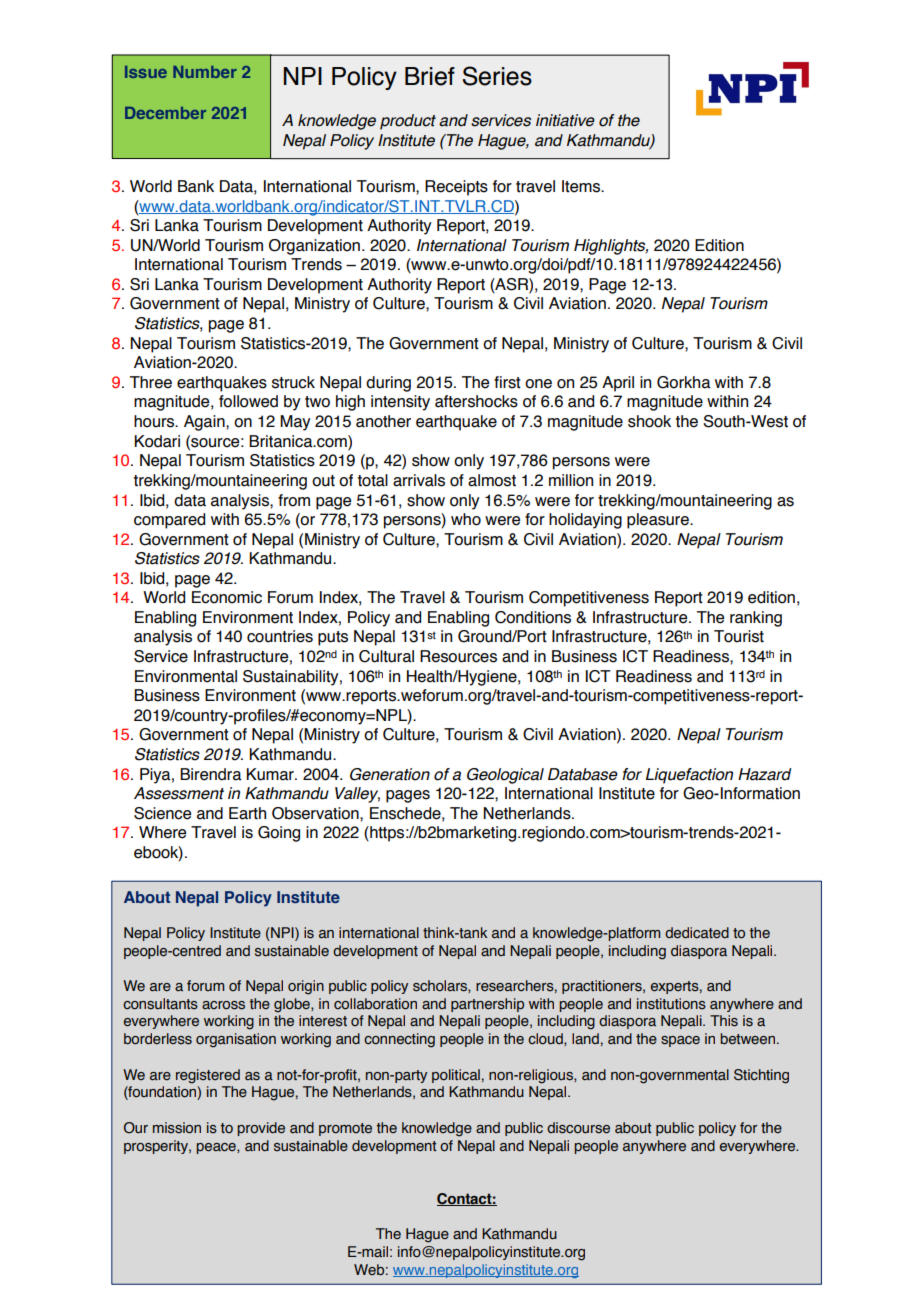  Describe the element at coordinates (689, 776) in the page. I see `Liquefaction` at that location.
